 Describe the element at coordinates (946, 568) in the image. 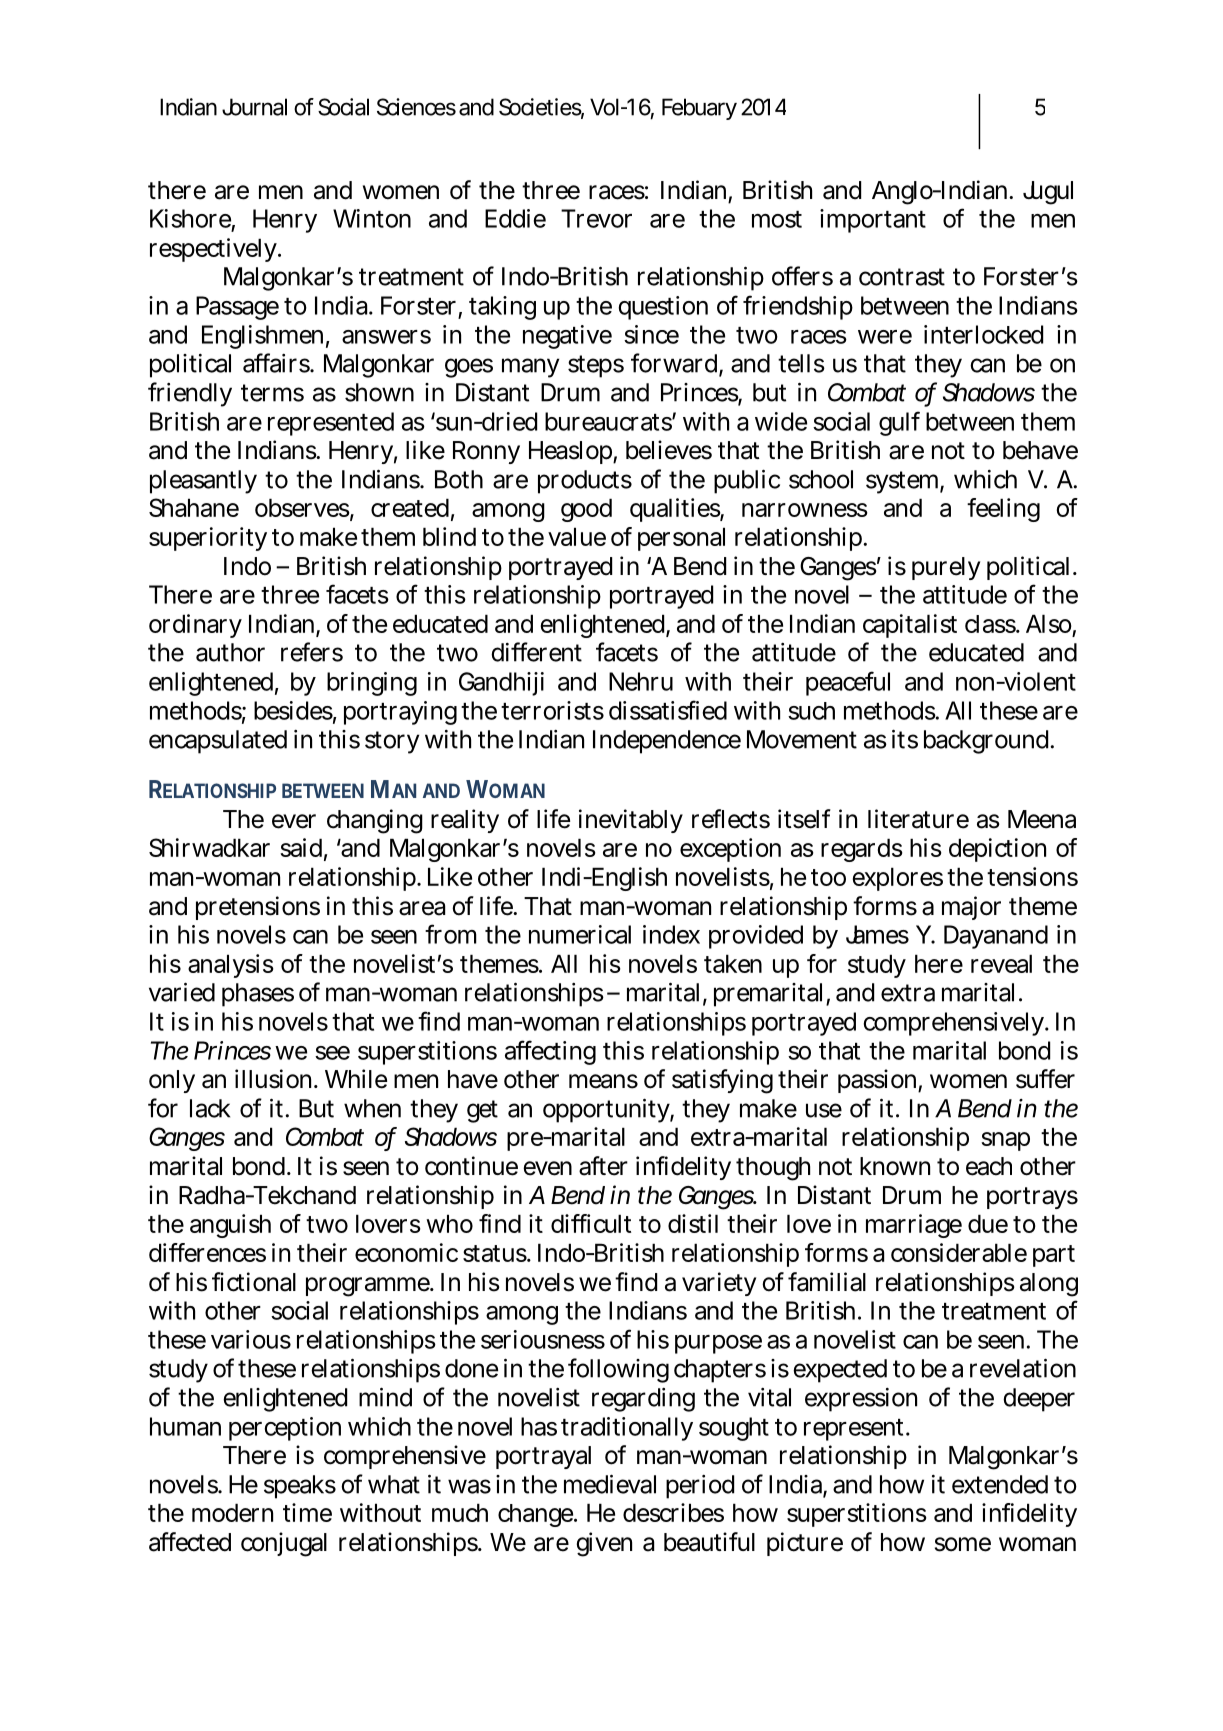

I see `purely` at that location.
